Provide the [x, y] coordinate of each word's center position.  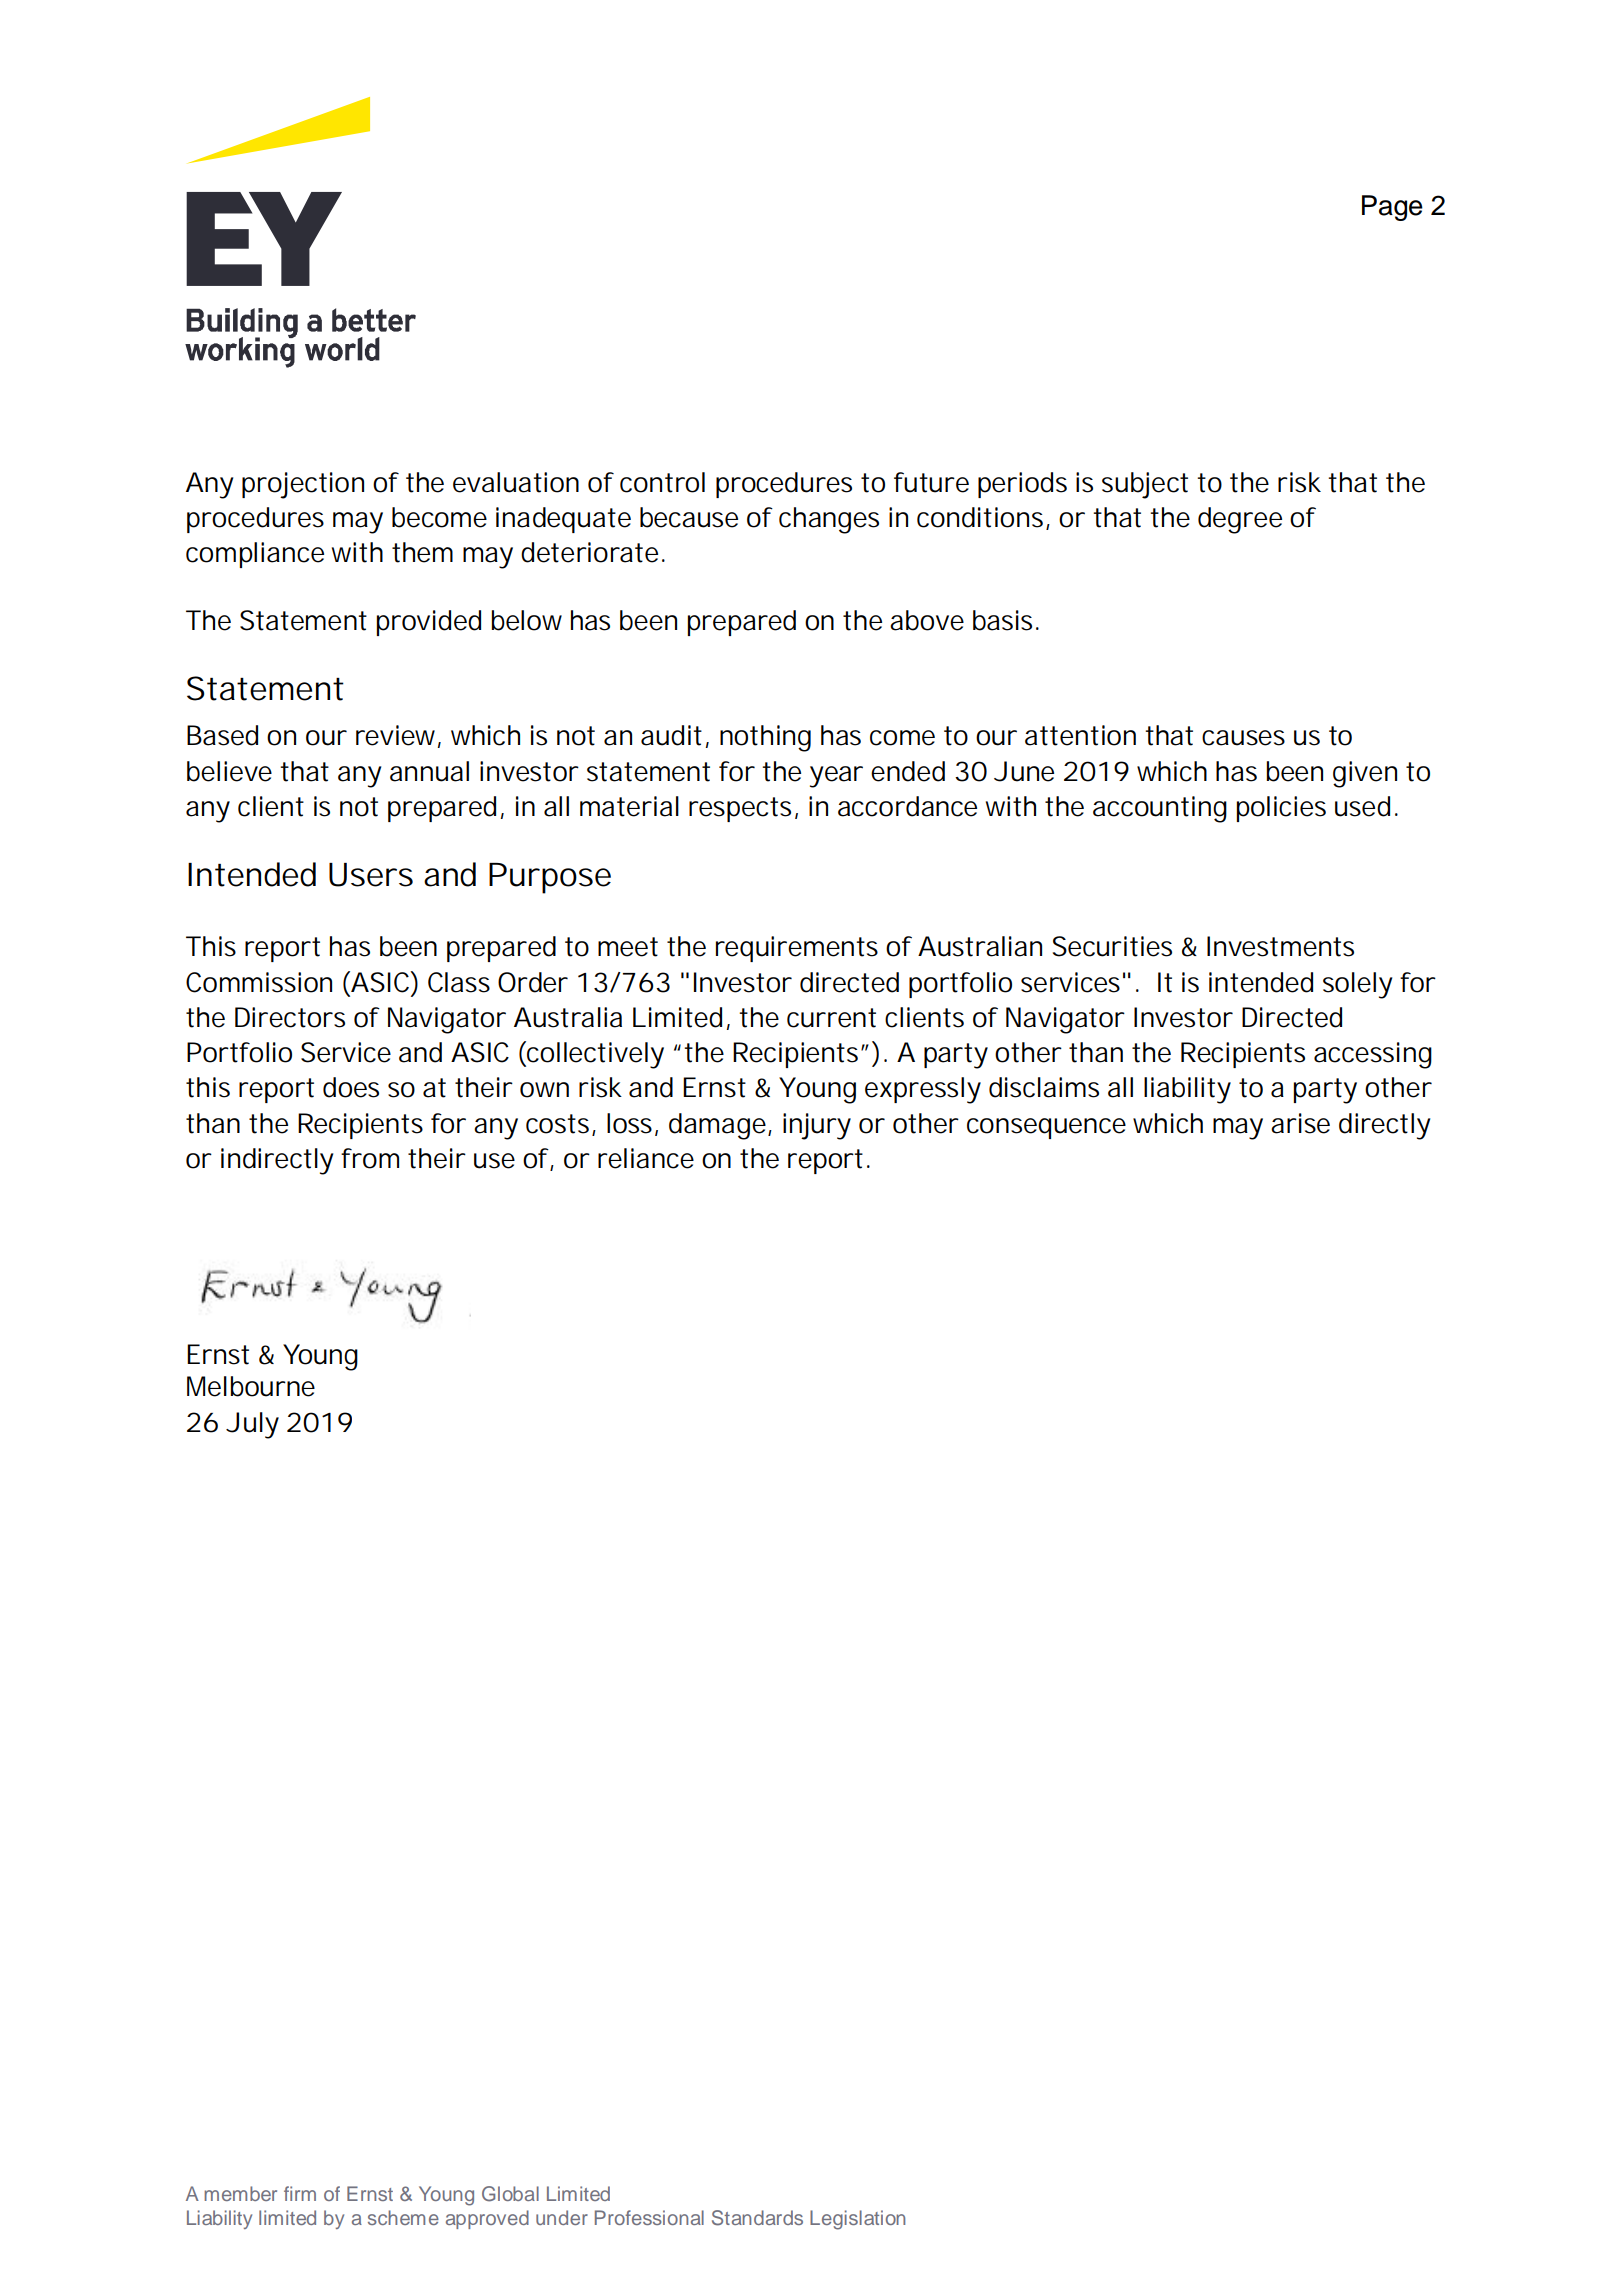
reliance [646, 1158]
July [252, 1425]
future [931, 482]
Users [371, 875]
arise [1300, 1123]
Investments [1280, 946]
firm [300, 2193]
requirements [797, 949]
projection [303, 485]
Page [1392, 208]
